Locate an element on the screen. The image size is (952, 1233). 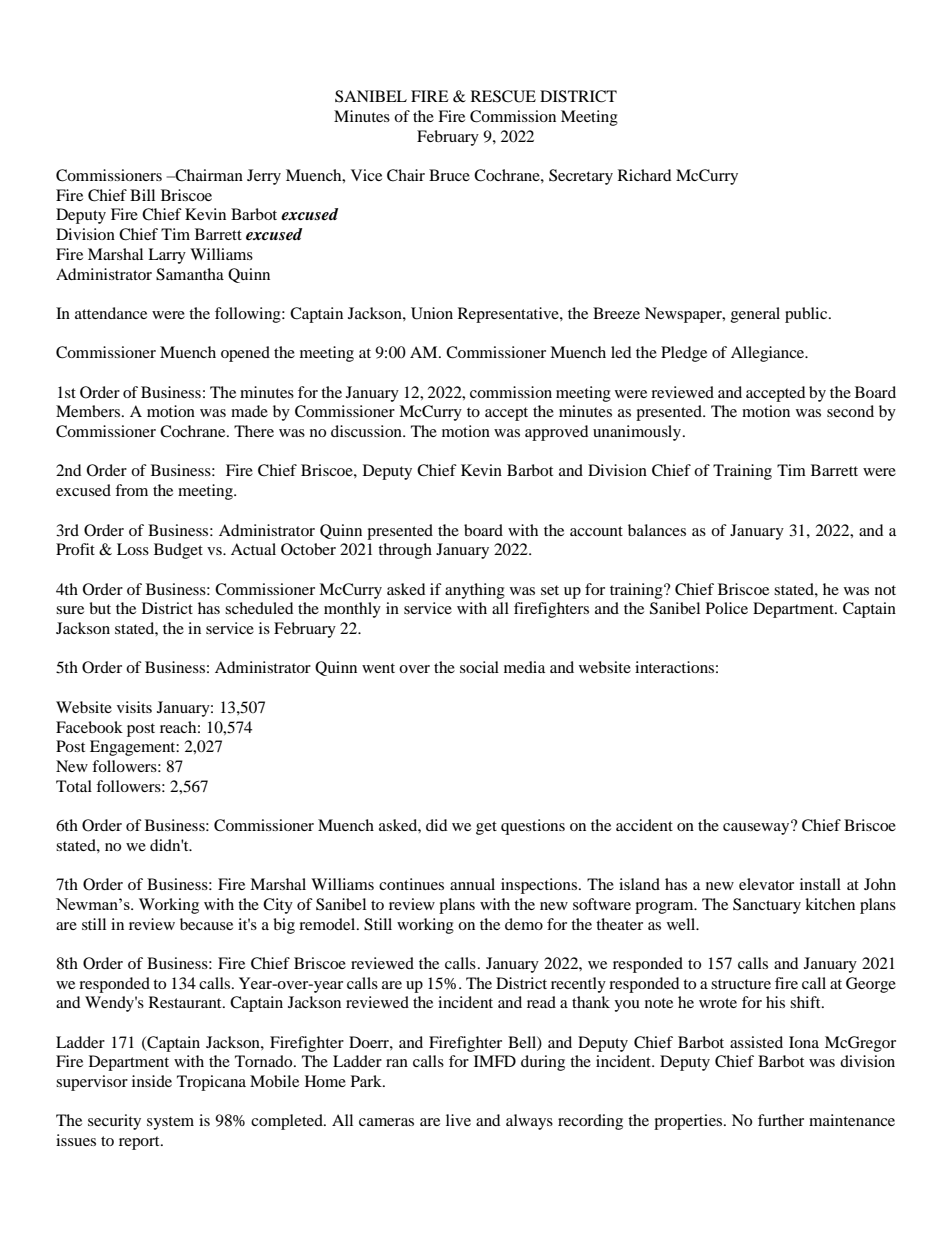
Total is located at coordinates (74, 786).
